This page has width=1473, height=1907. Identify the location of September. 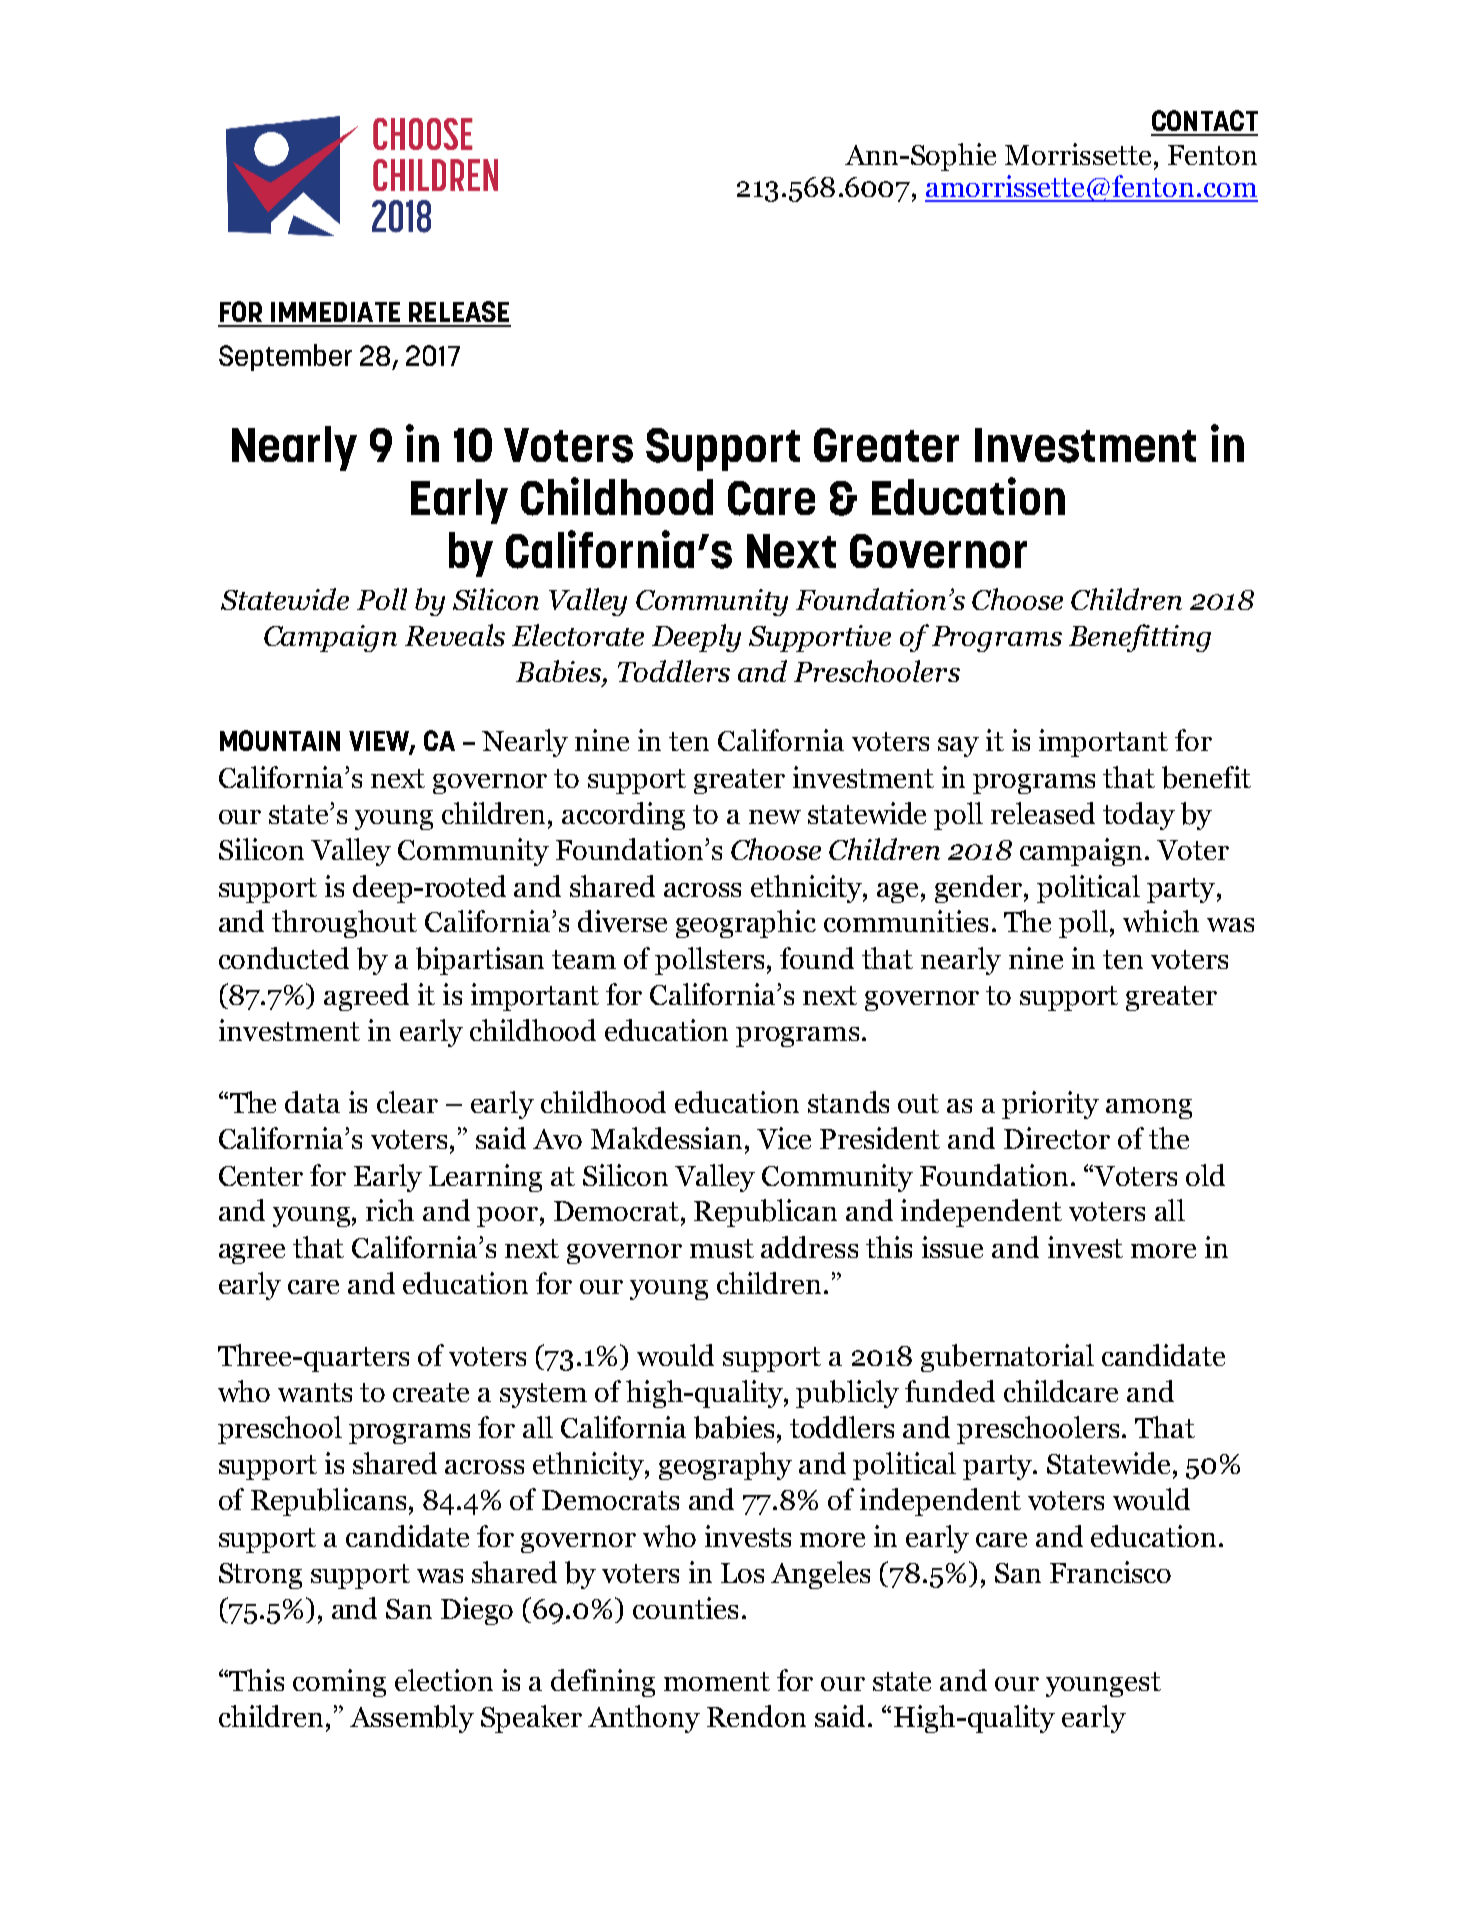
(285, 357).
